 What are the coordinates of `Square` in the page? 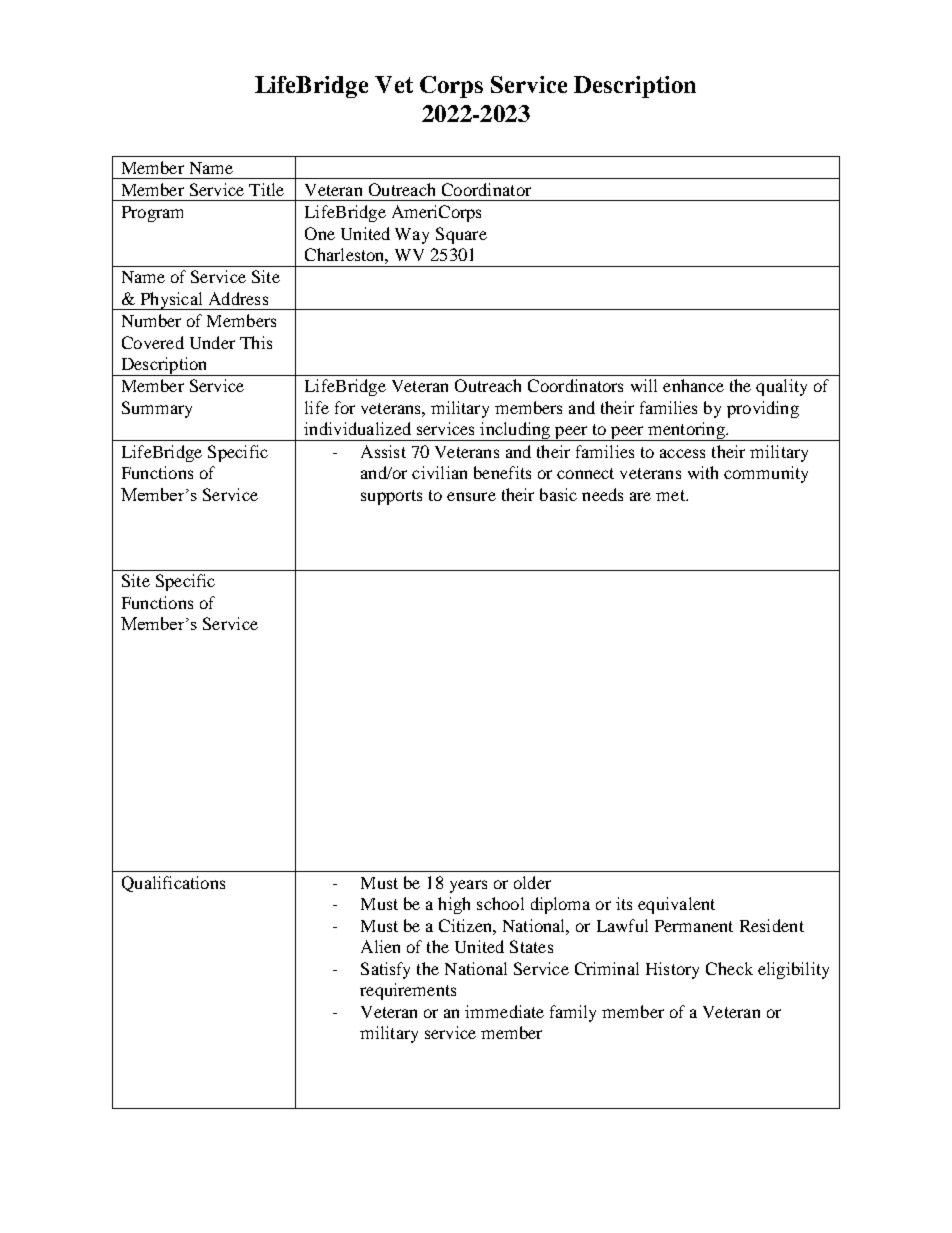 It's located at (461, 235).
